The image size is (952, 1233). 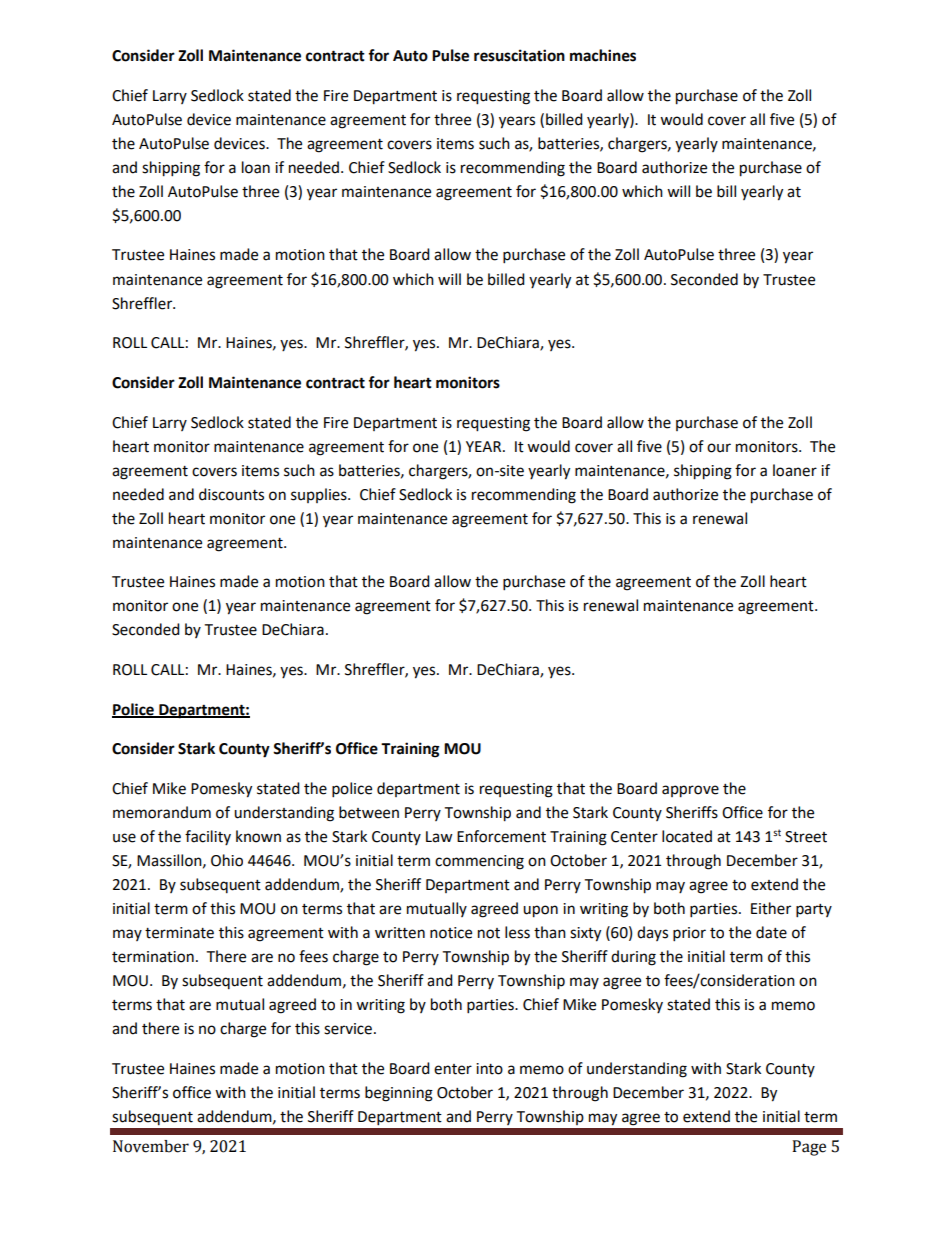 I want to click on into, so click(x=489, y=1069).
